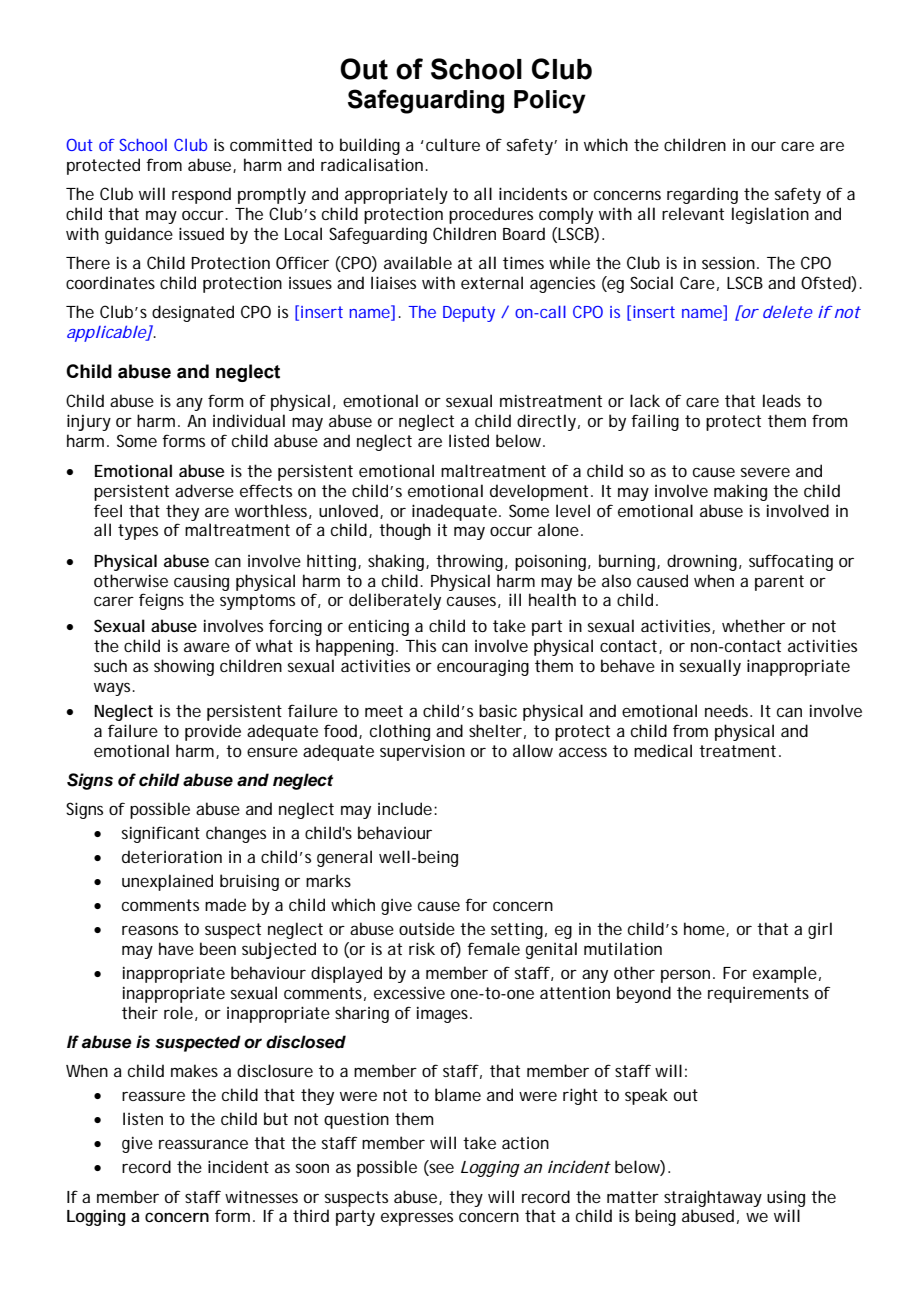 This screenshot has width=924, height=1308. I want to click on expresses, so click(417, 1219).
